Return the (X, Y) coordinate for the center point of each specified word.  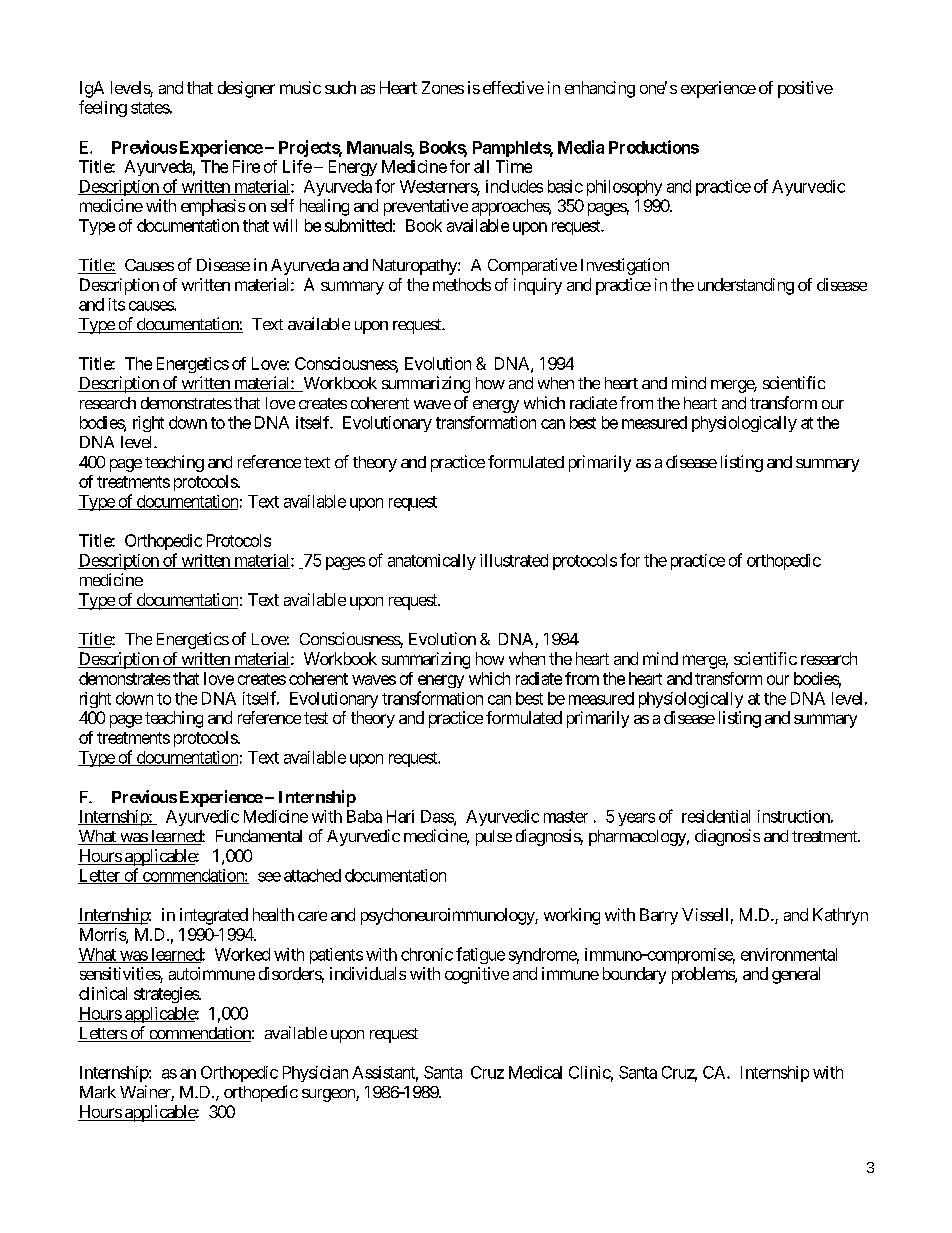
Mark (98, 1092)
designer (246, 89)
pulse (494, 838)
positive (805, 89)
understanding (746, 286)
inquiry (538, 286)
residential (716, 816)
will (285, 225)
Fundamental (259, 836)
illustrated (514, 560)
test (316, 718)
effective (513, 87)
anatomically (432, 562)
